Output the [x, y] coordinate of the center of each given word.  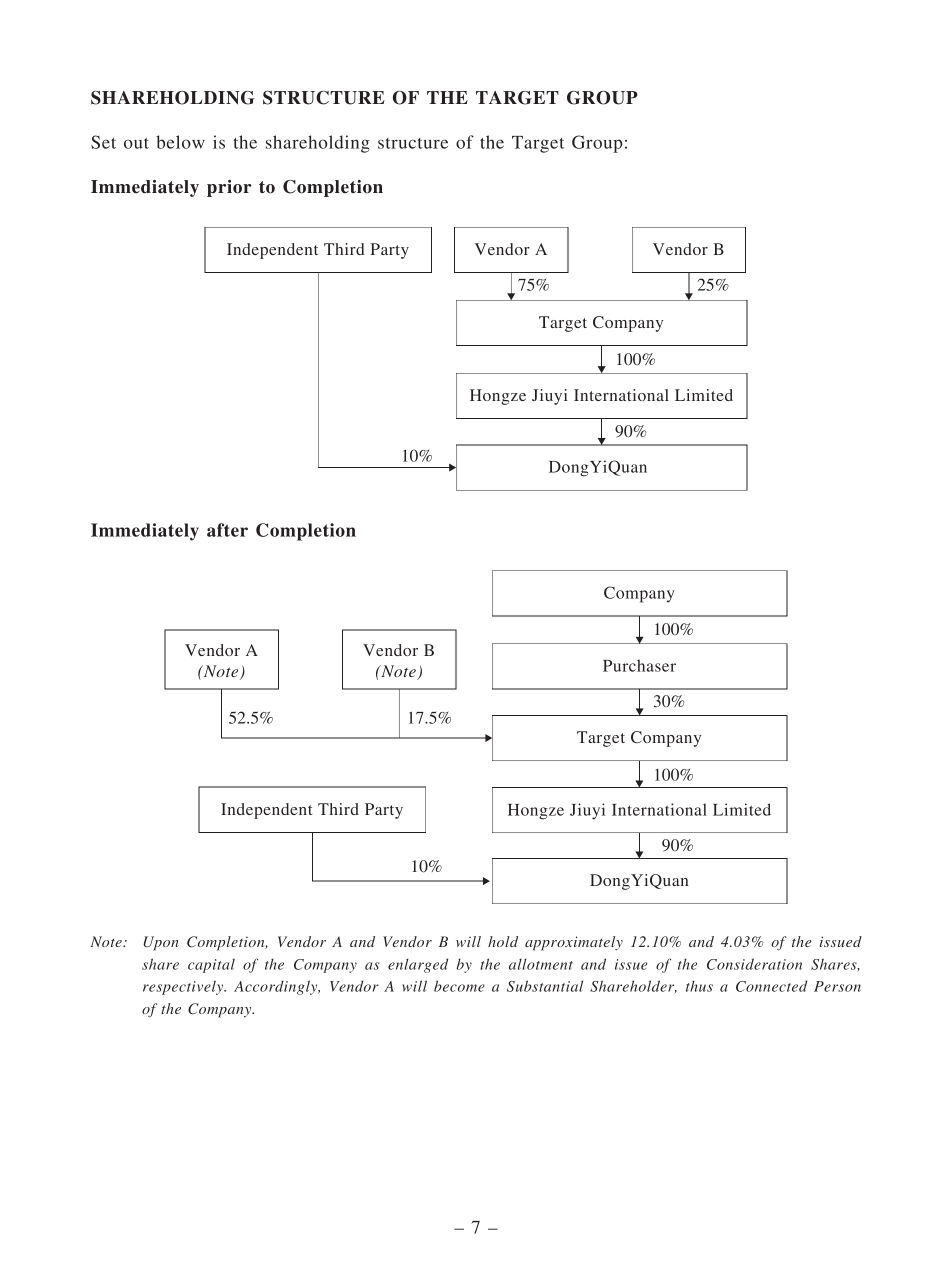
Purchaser [639, 665]
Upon [161, 943]
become [459, 986]
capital [211, 965]
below [180, 142]
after [227, 530]
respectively [184, 987]
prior [229, 188]
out [136, 143]
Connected [771, 986]
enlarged [418, 965]
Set [103, 142]
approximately [574, 943]
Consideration [754, 964]
